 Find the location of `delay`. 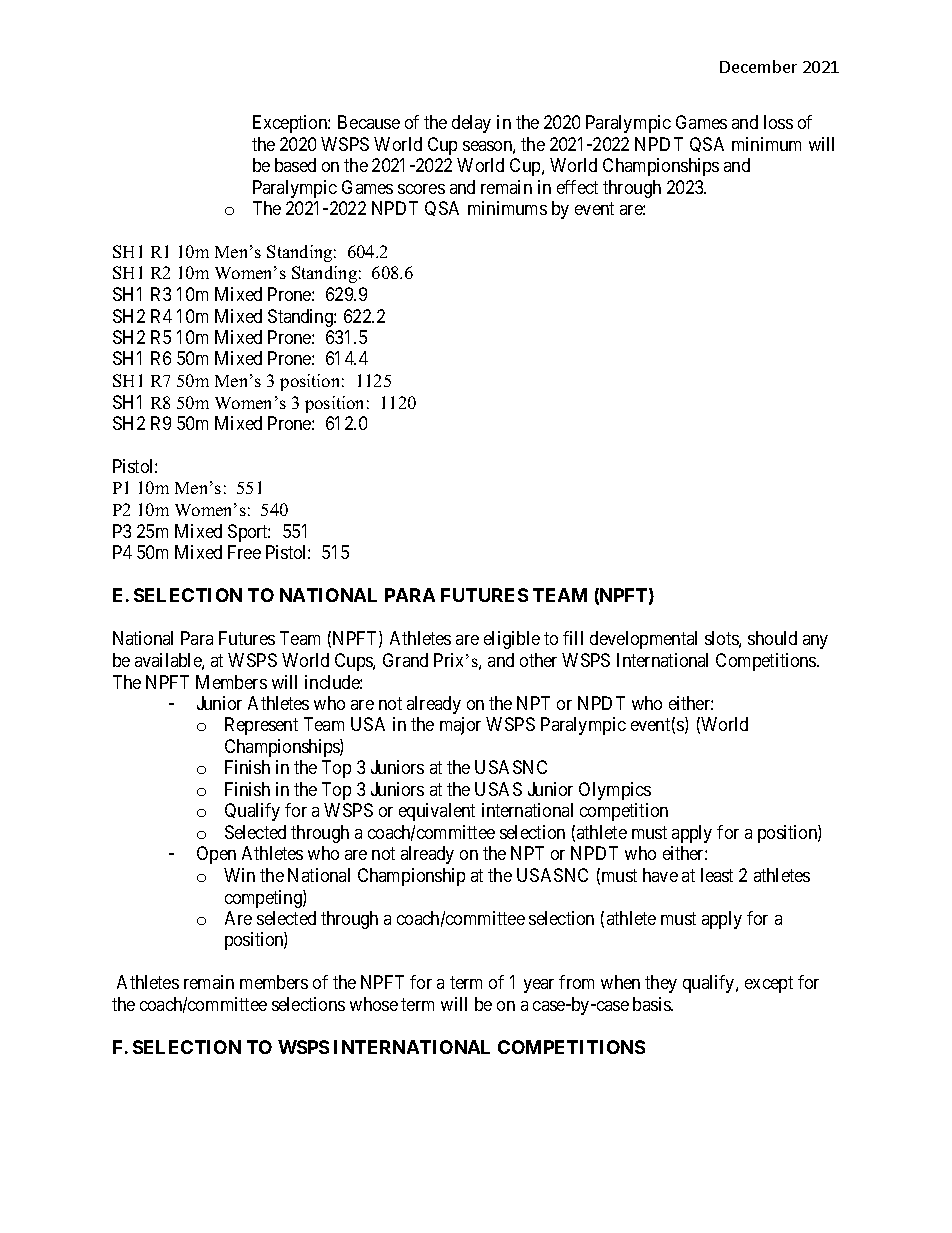

delay is located at coordinates (471, 124).
